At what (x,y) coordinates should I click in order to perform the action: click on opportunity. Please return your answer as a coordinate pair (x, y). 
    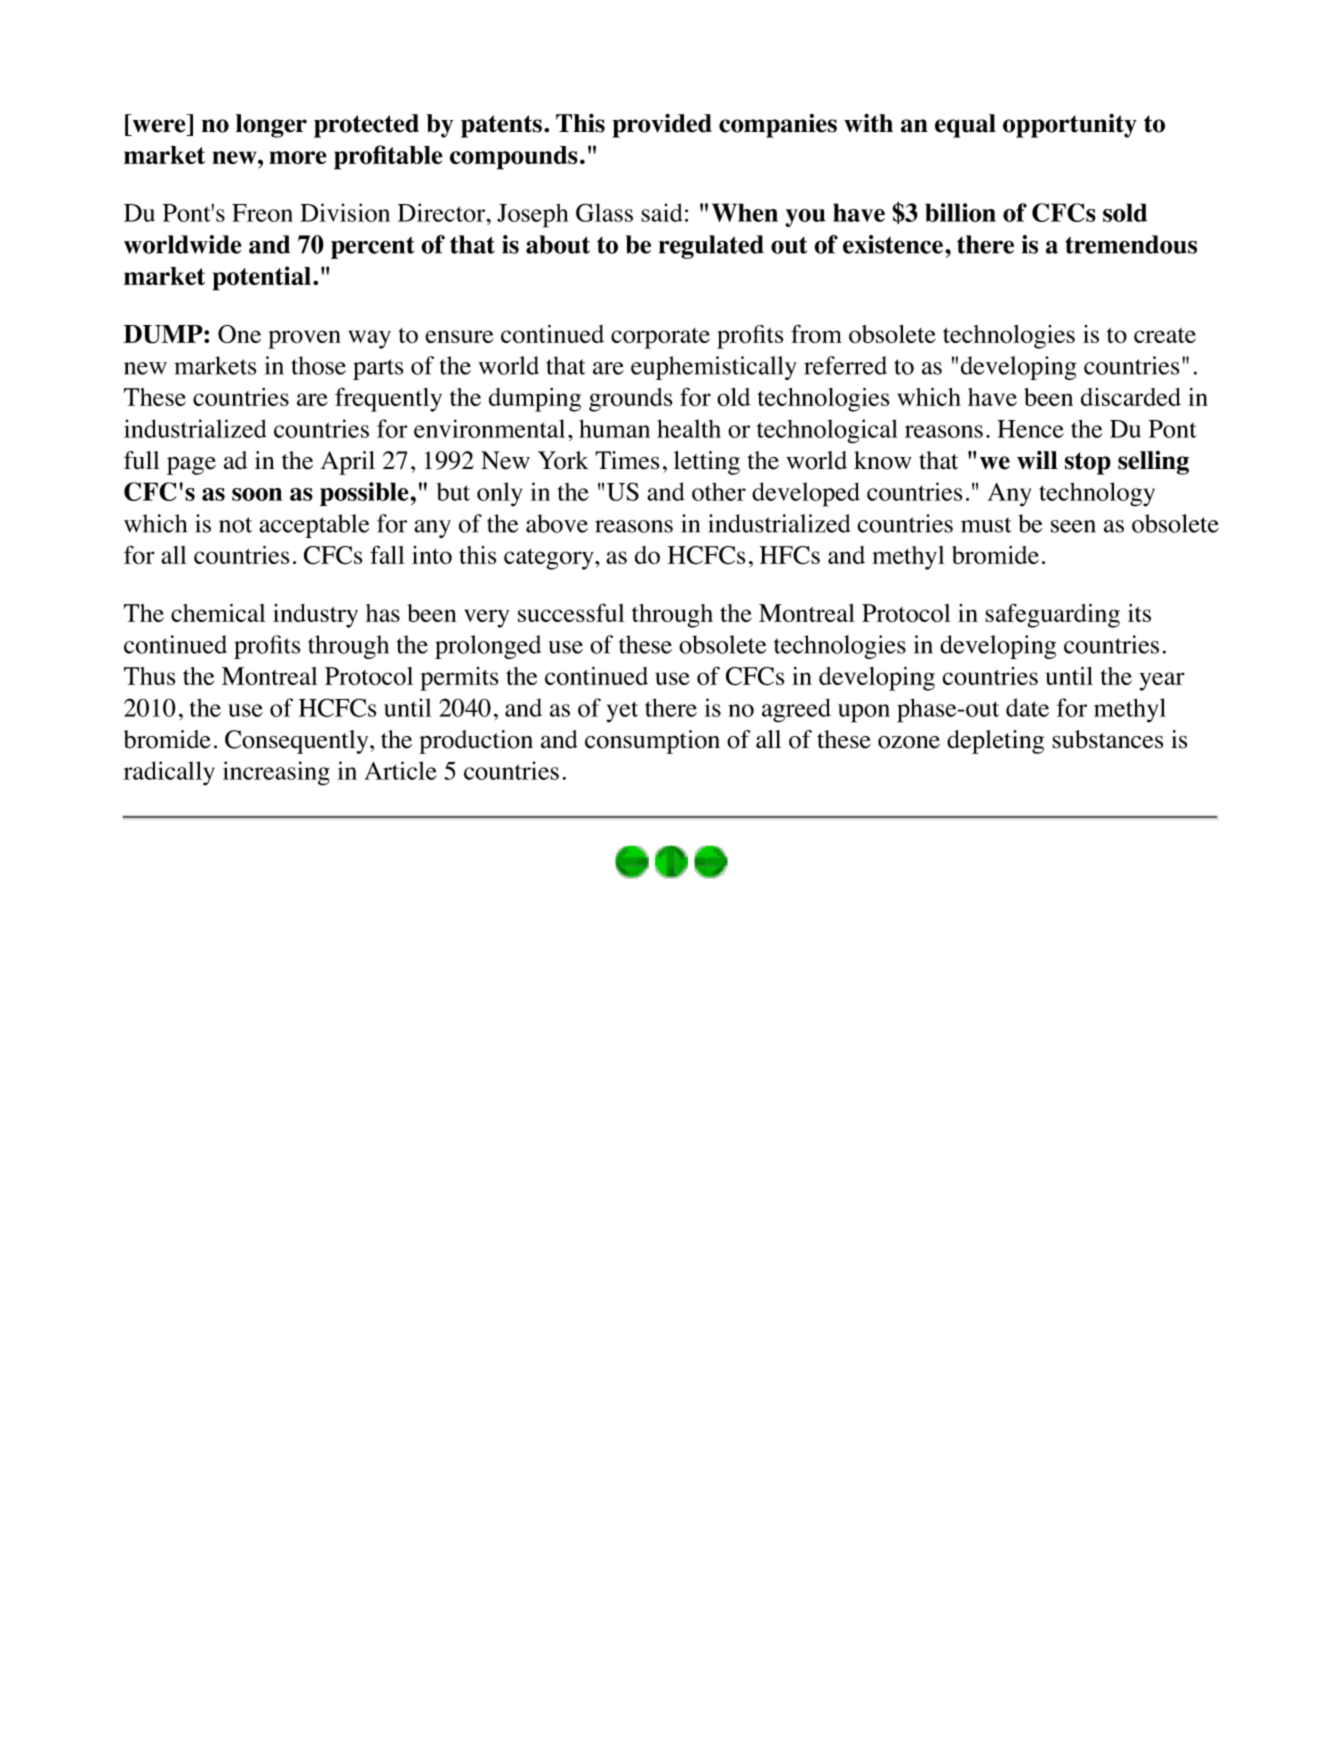
    Looking at the image, I should click on (1070, 125).
